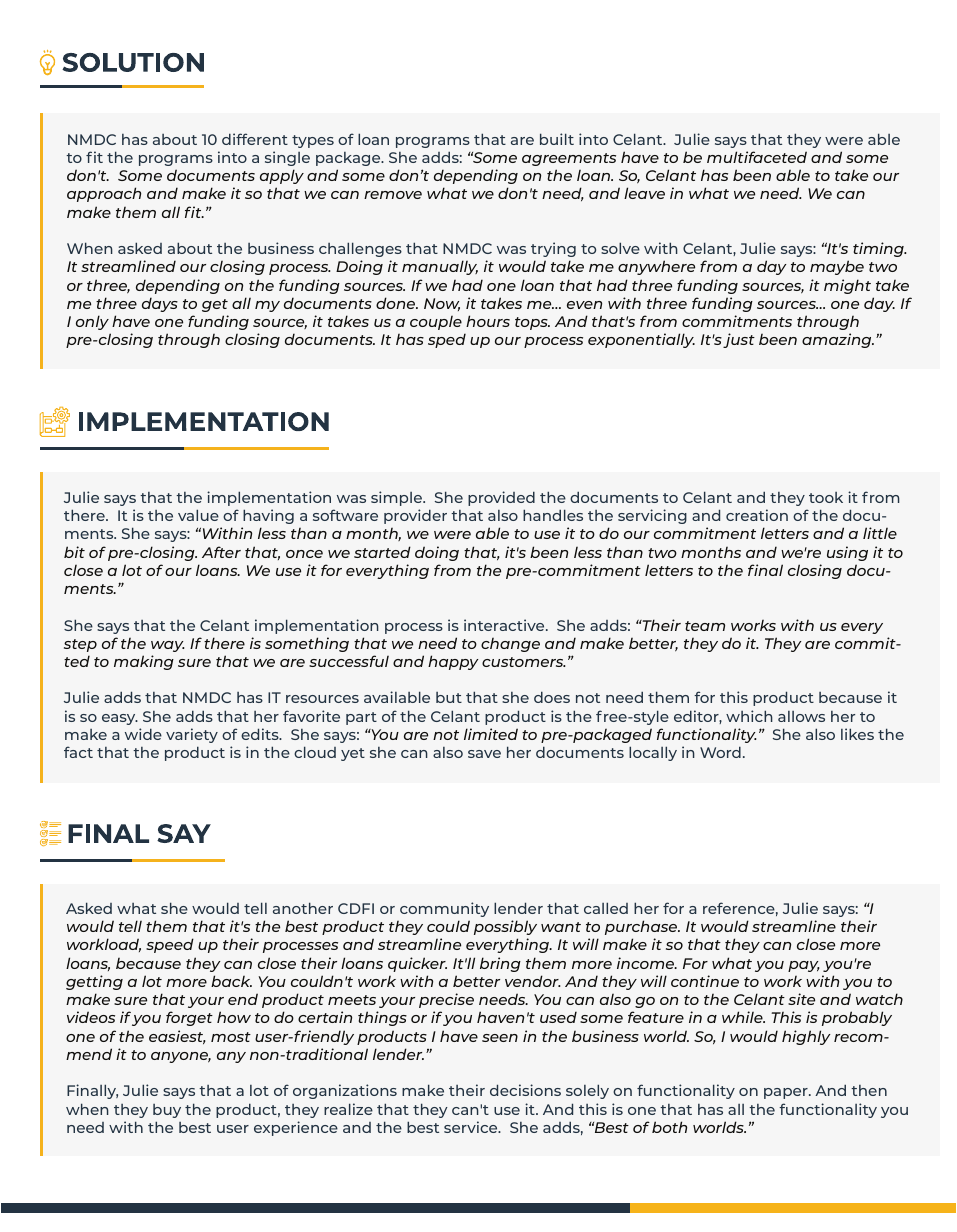 The image size is (957, 1232). What do you see at coordinates (720, 752) in the page?
I see `Word` at bounding box center [720, 752].
